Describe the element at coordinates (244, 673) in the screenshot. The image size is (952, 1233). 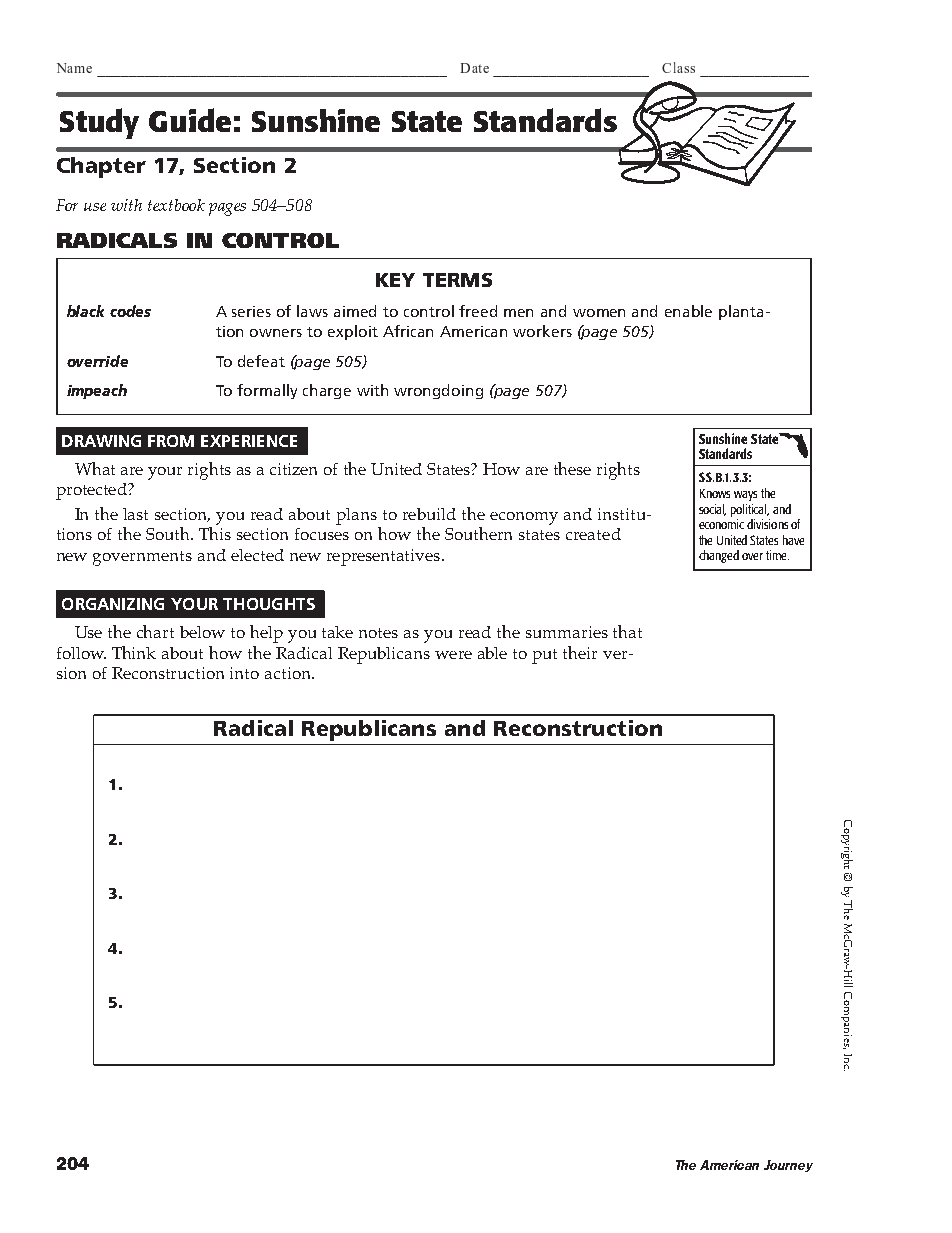
I see `into` at that location.
